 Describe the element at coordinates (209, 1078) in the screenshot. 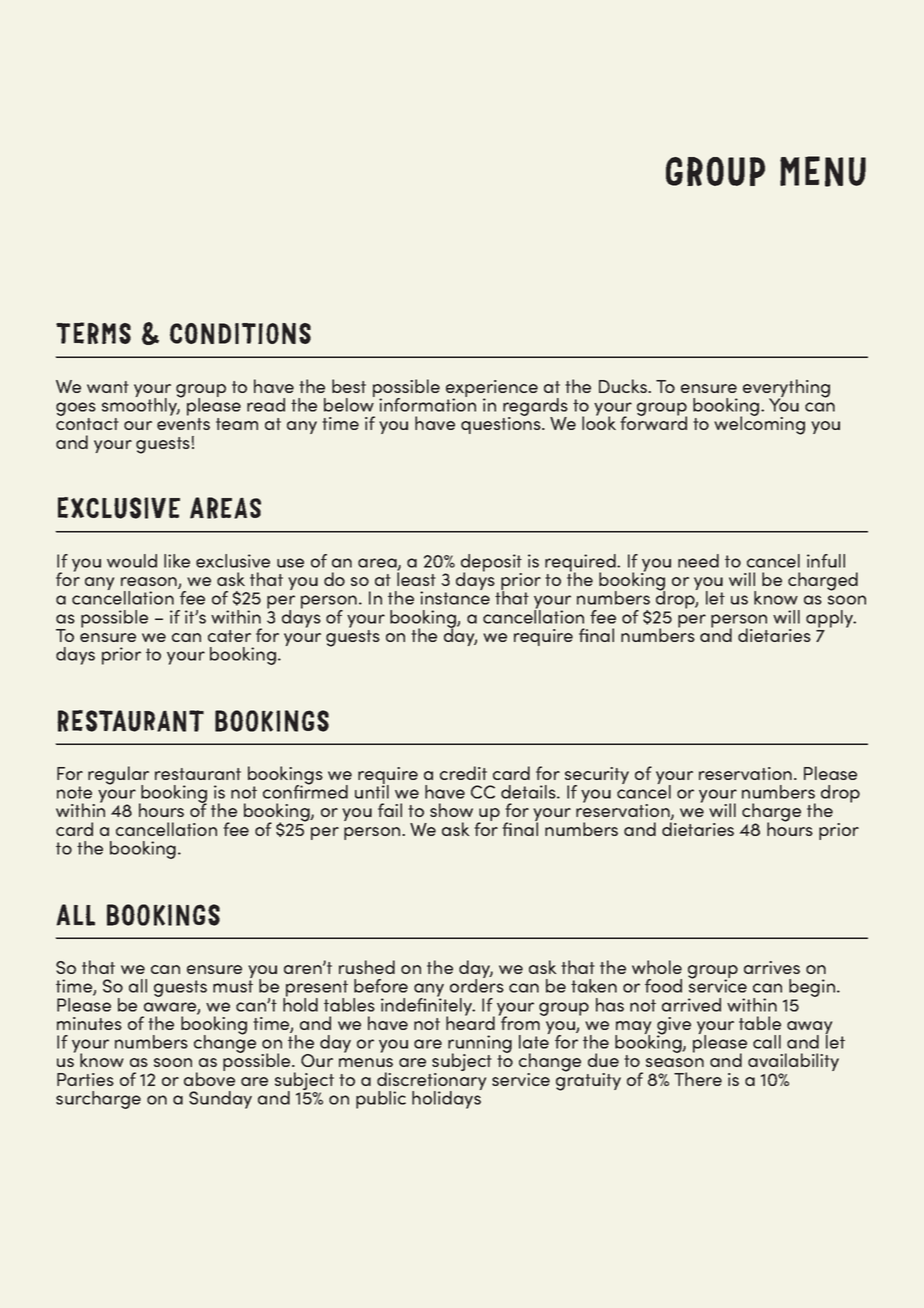

I see `above` at that location.
